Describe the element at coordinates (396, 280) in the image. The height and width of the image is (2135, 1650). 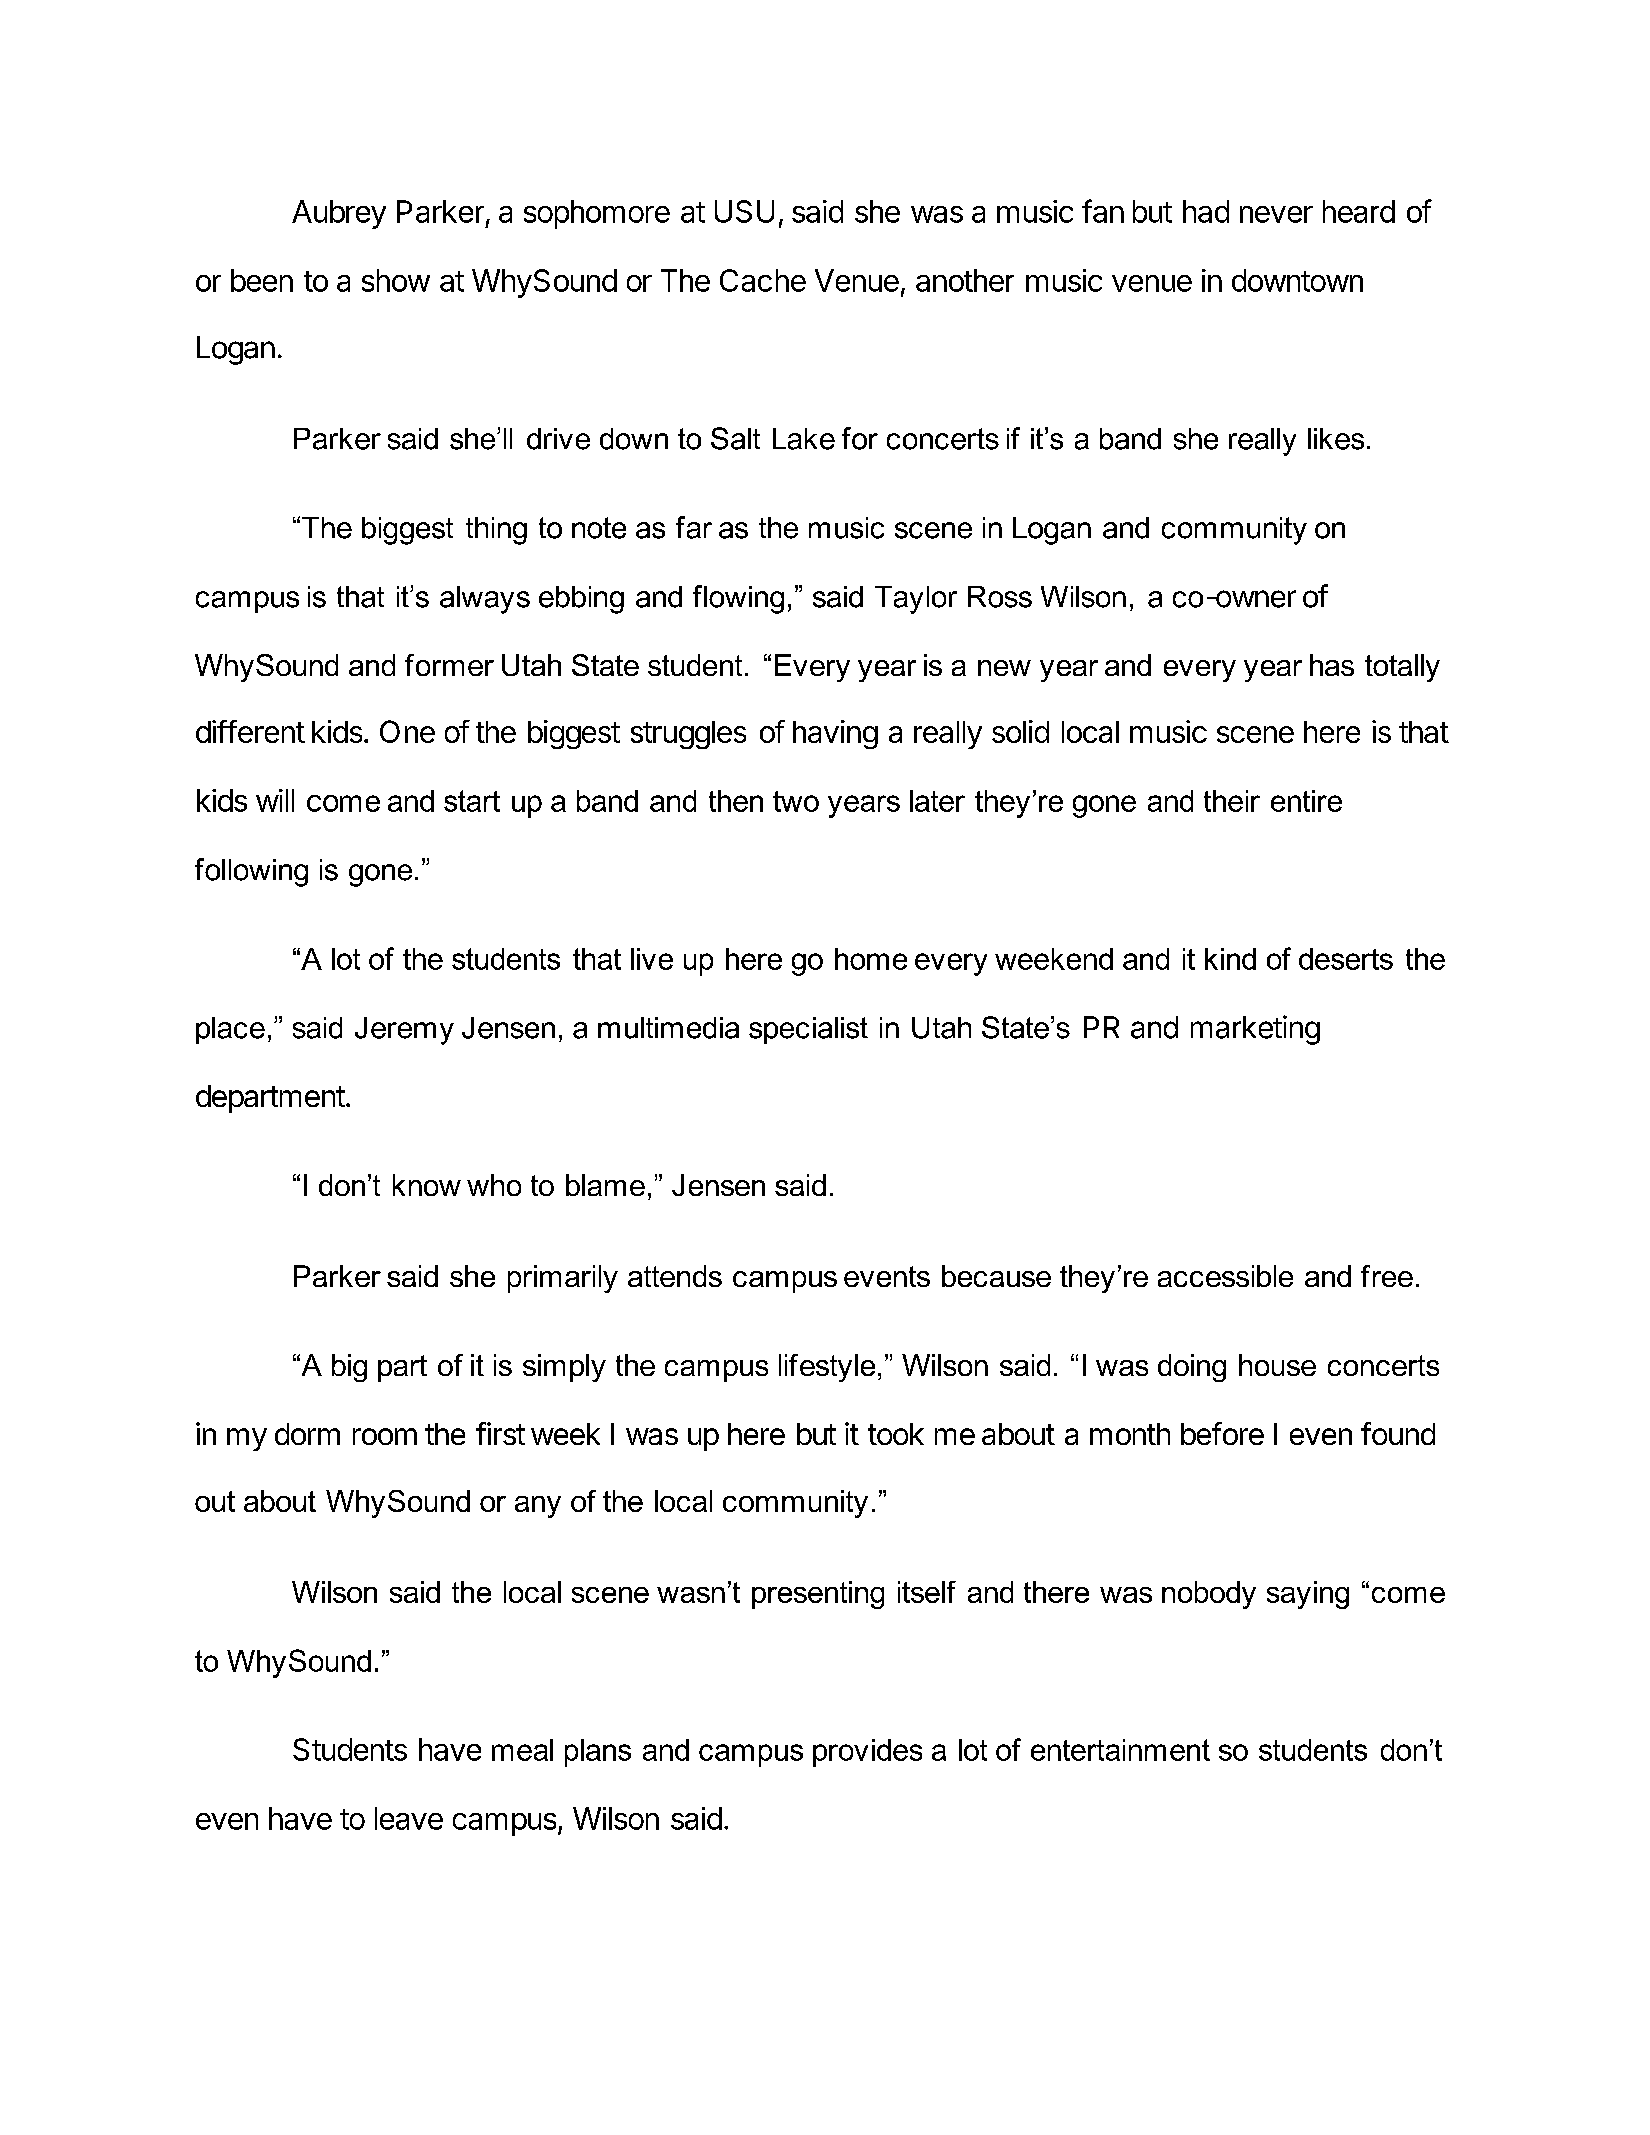
I see `show` at that location.
